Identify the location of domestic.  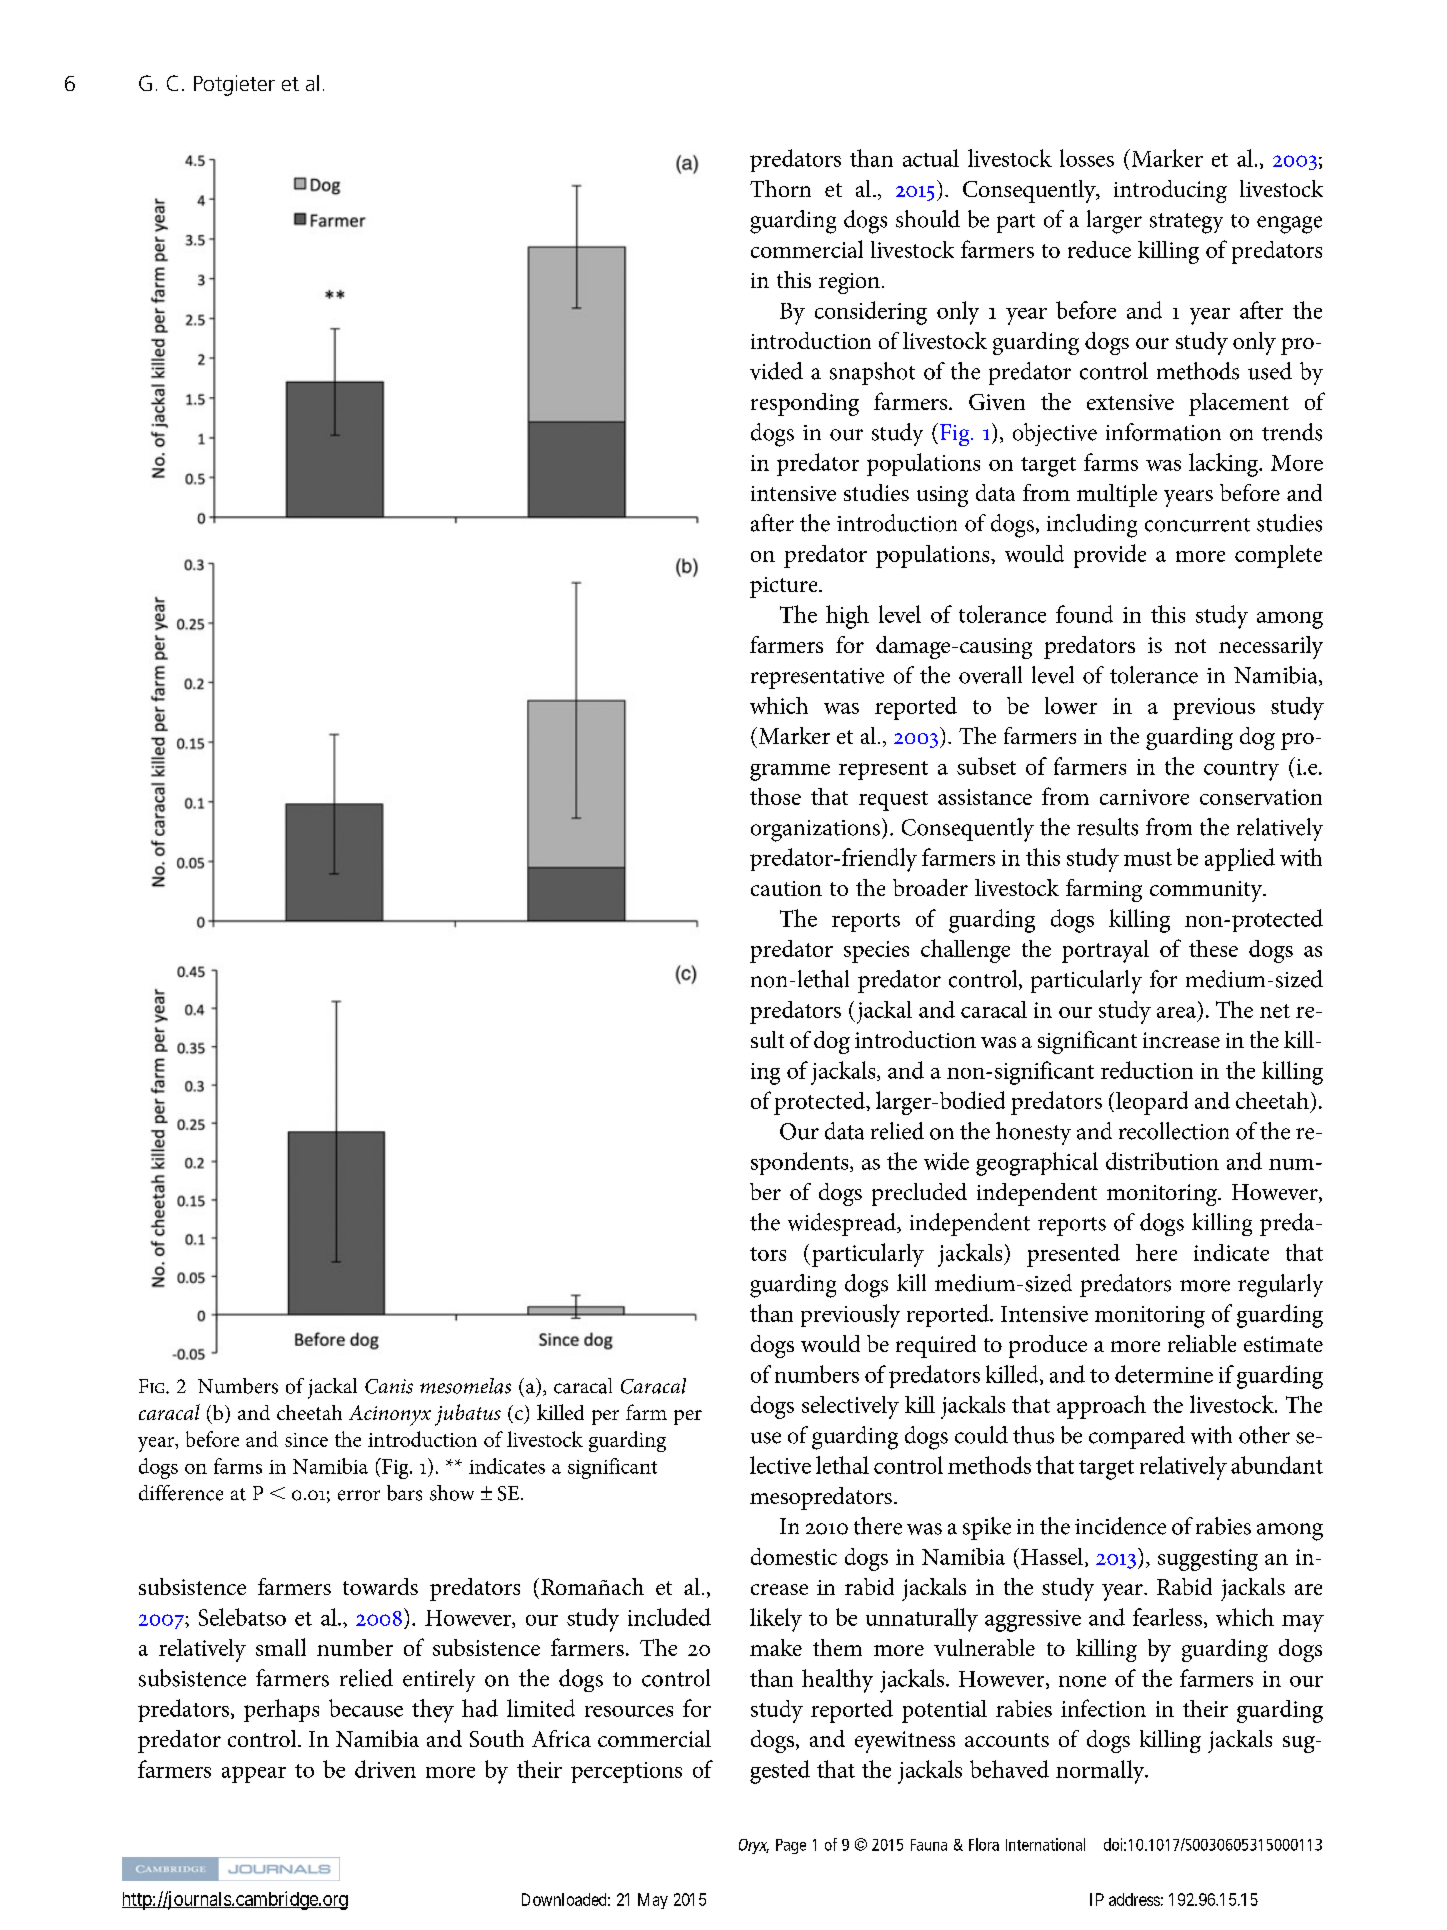
(794, 1556).
